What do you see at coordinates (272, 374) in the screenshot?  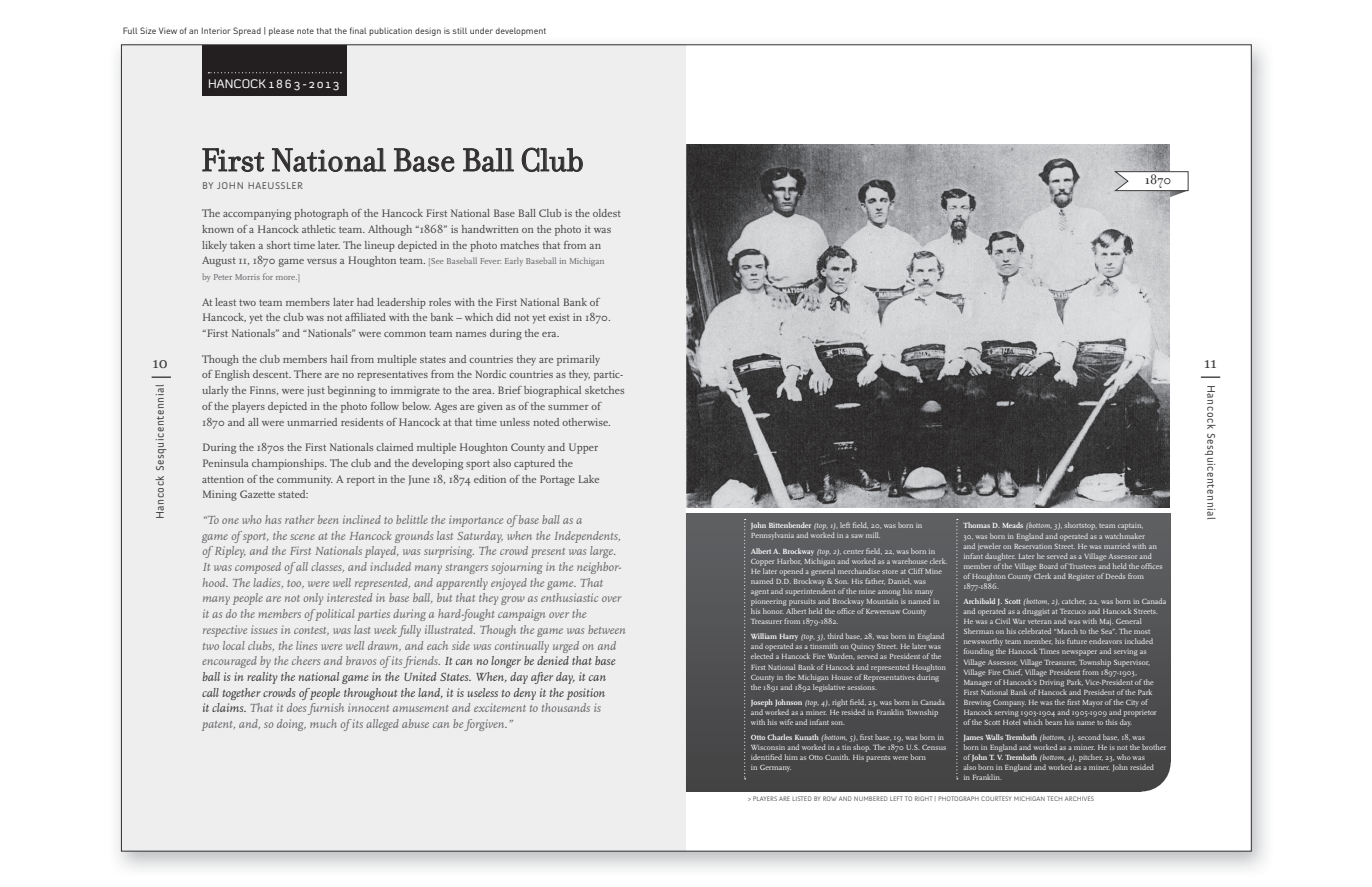 I see `descent` at bounding box center [272, 374].
